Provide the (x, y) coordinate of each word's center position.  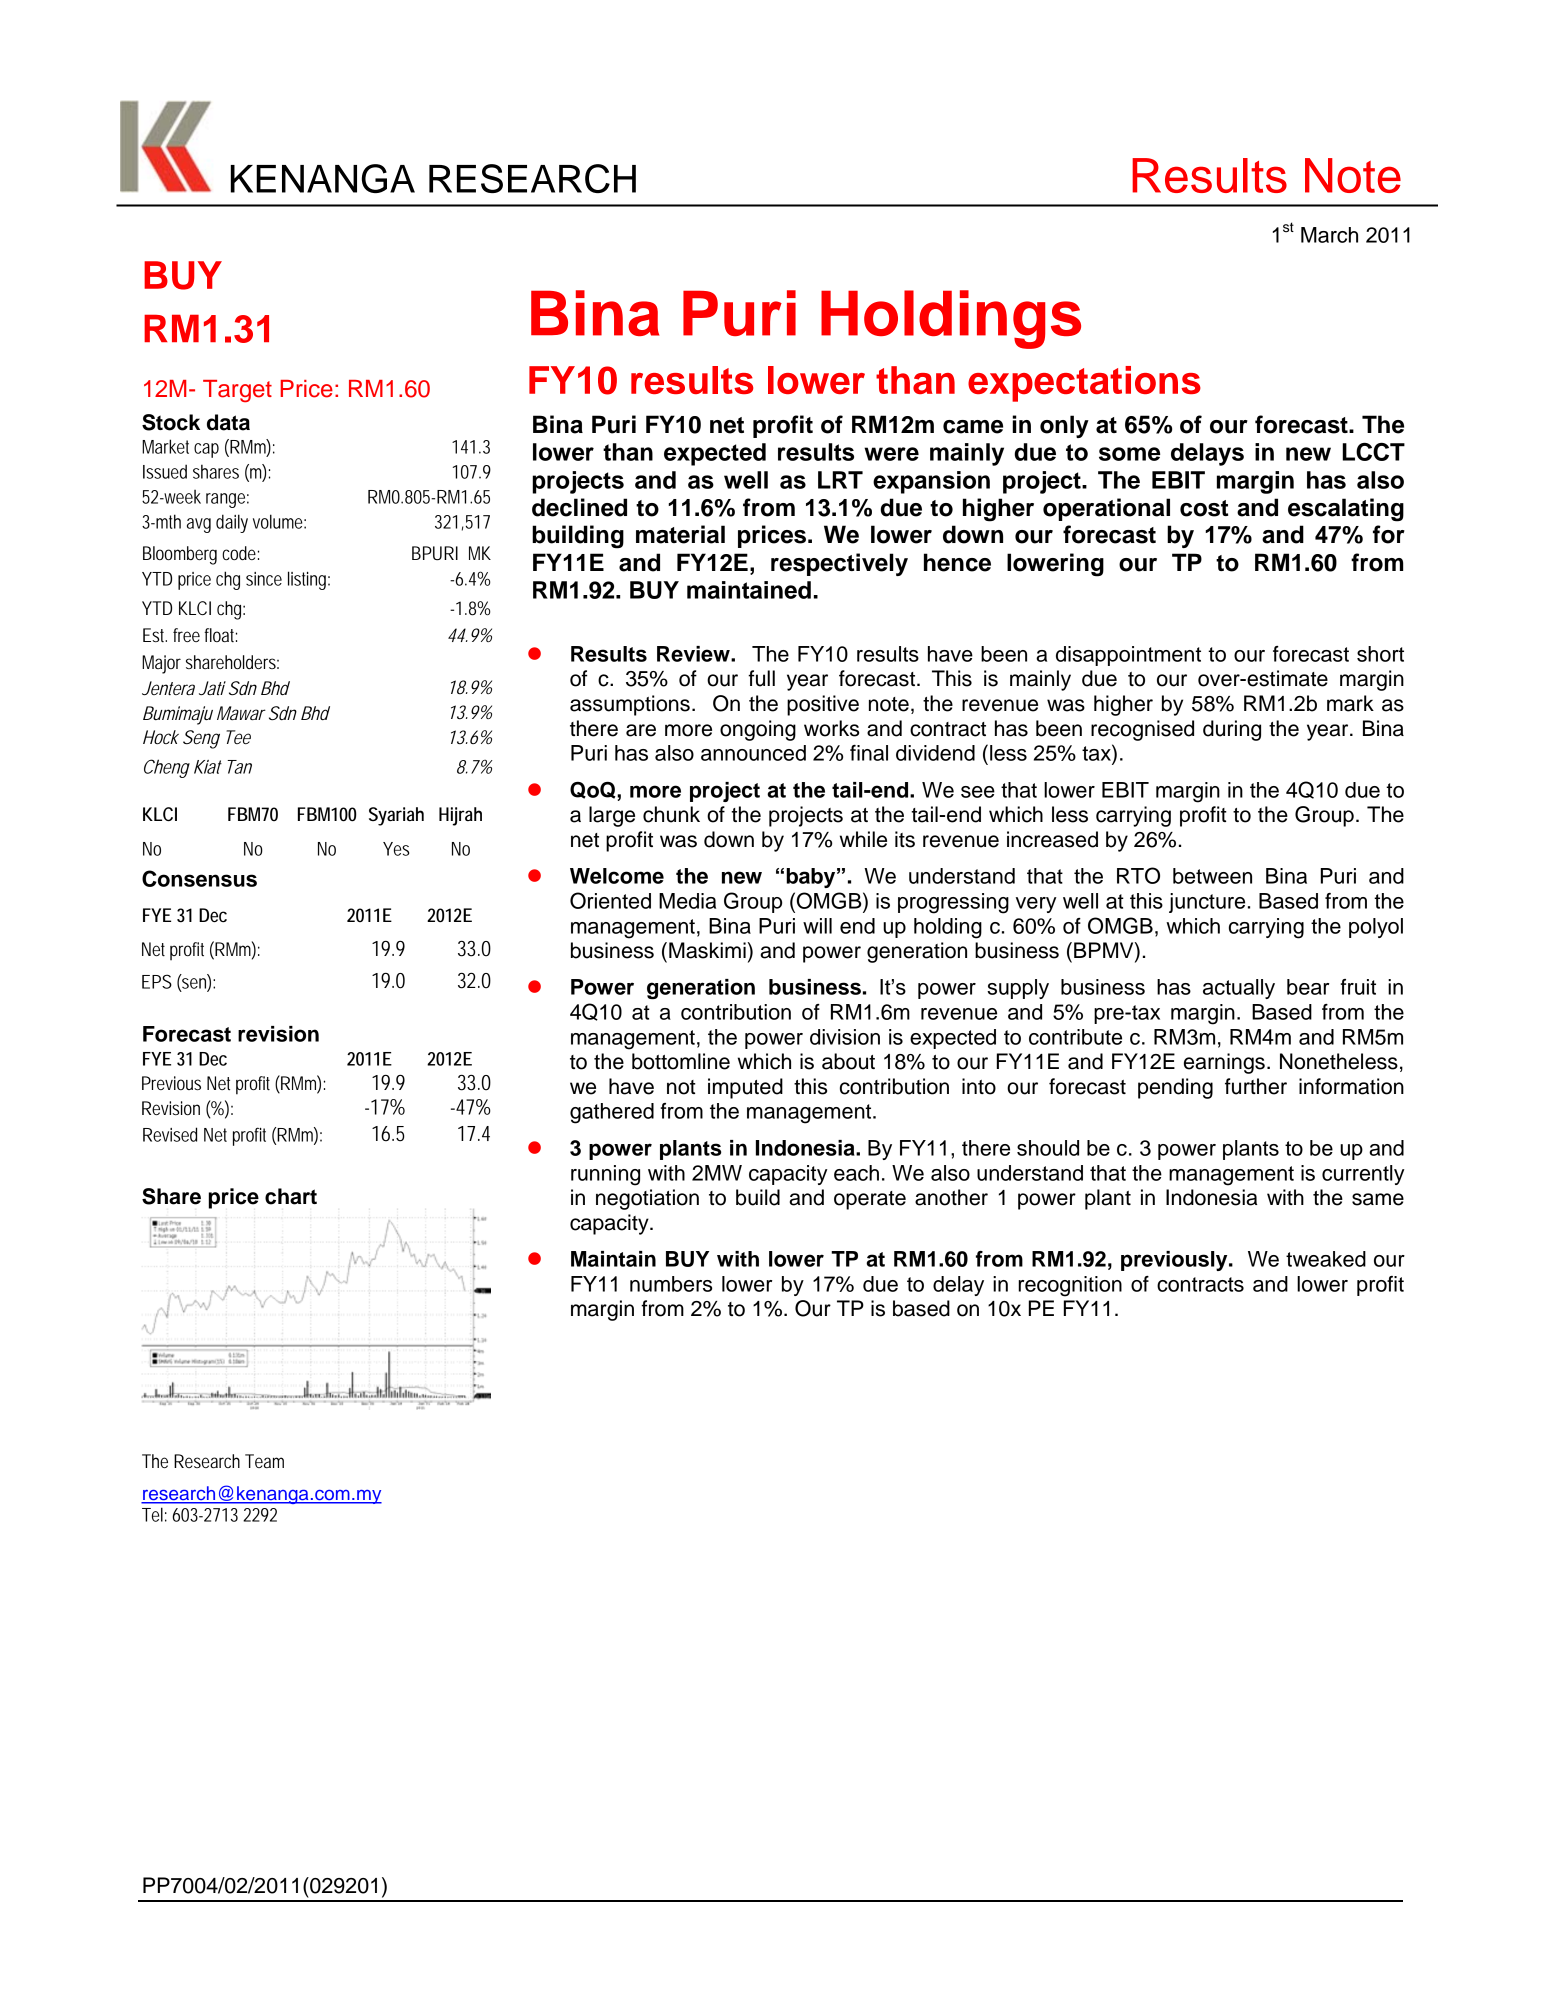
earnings (1224, 1063)
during (1232, 730)
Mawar (241, 713)
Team (264, 1461)
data (228, 422)
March (1329, 235)
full (761, 678)
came (973, 427)
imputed (745, 1088)
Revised (170, 1134)
